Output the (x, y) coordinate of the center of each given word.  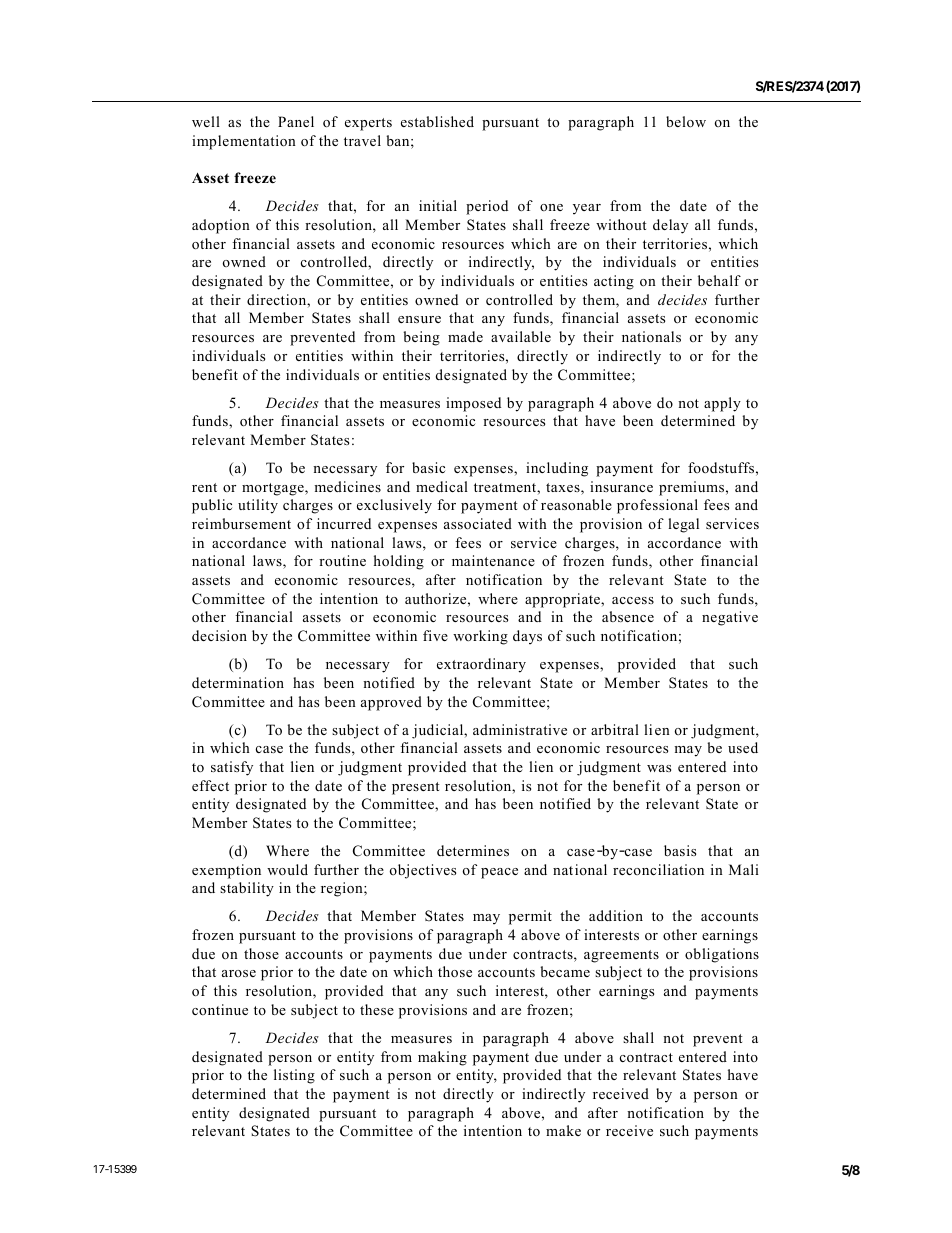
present (415, 788)
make (563, 1130)
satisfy (232, 768)
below (686, 121)
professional (657, 506)
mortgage (274, 489)
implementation (244, 142)
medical (442, 486)
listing (294, 1076)
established (437, 121)
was (659, 768)
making (442, 1058)
